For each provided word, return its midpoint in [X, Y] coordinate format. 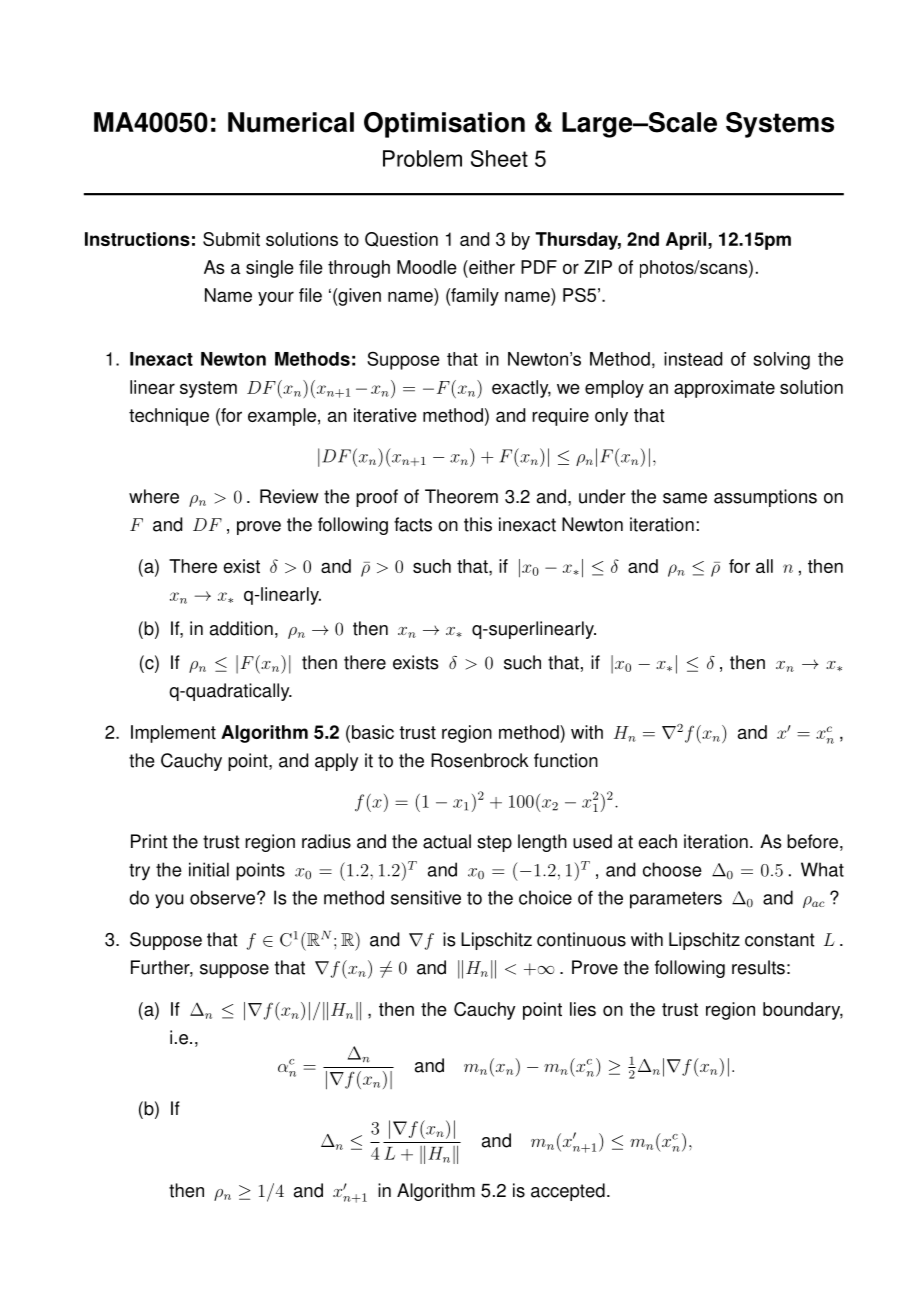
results [758, 967]
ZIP [598, 267]
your [276, 298]
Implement [173, 734]
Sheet [499, 158]
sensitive [426, 897]
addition [241, 628]
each [657, 841]
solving [781, 361]
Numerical [291, 122]
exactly [521, 389]
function [566, 760]
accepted [568, 1192]
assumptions [765, 498]
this [478, 524]
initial [209, 869]
